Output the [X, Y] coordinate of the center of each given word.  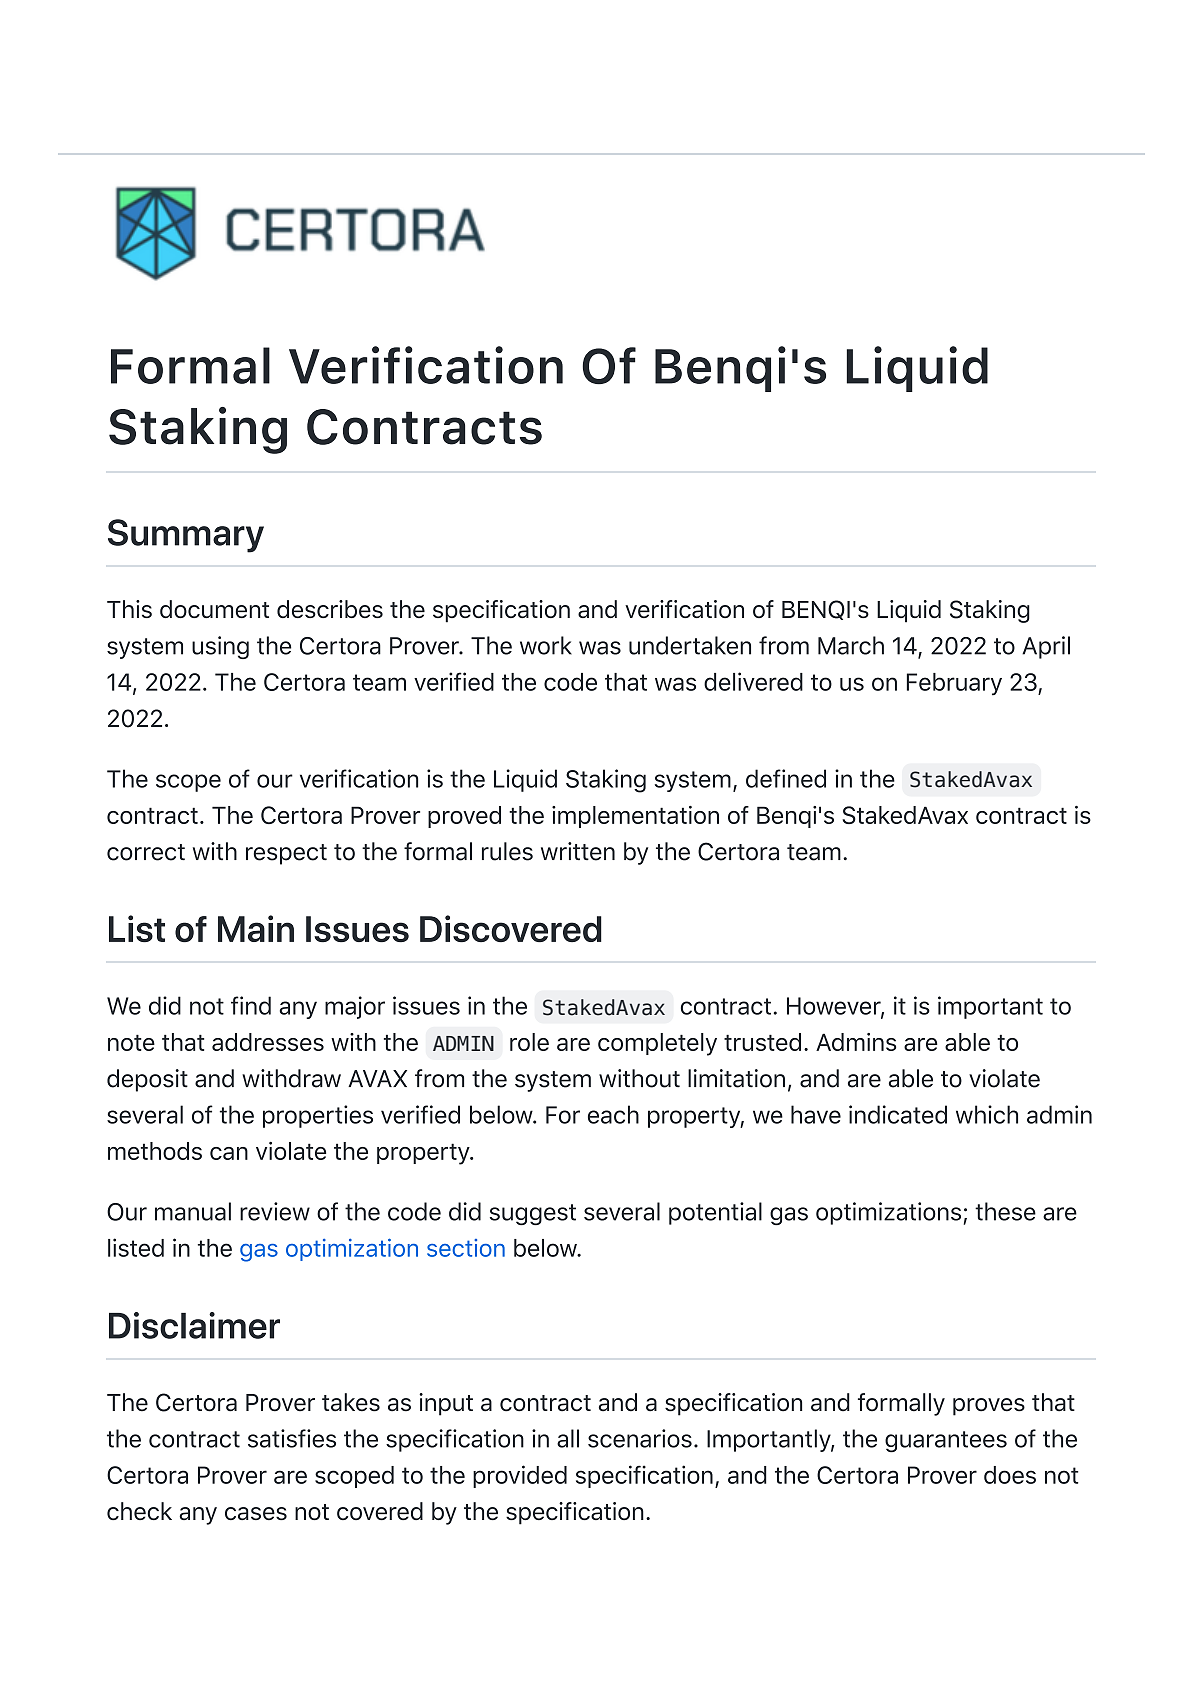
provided [520, 1476]
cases [256, 1513]
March [851, 645]
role [529, 1042]
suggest [533, 1214]
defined [786, 778]
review [275, 1211]
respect [286, 854]
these [1005, 1211]
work [546, 645]
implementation [635, 817]
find [251, 1005]
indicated [898, 1114]
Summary [186, 536]
